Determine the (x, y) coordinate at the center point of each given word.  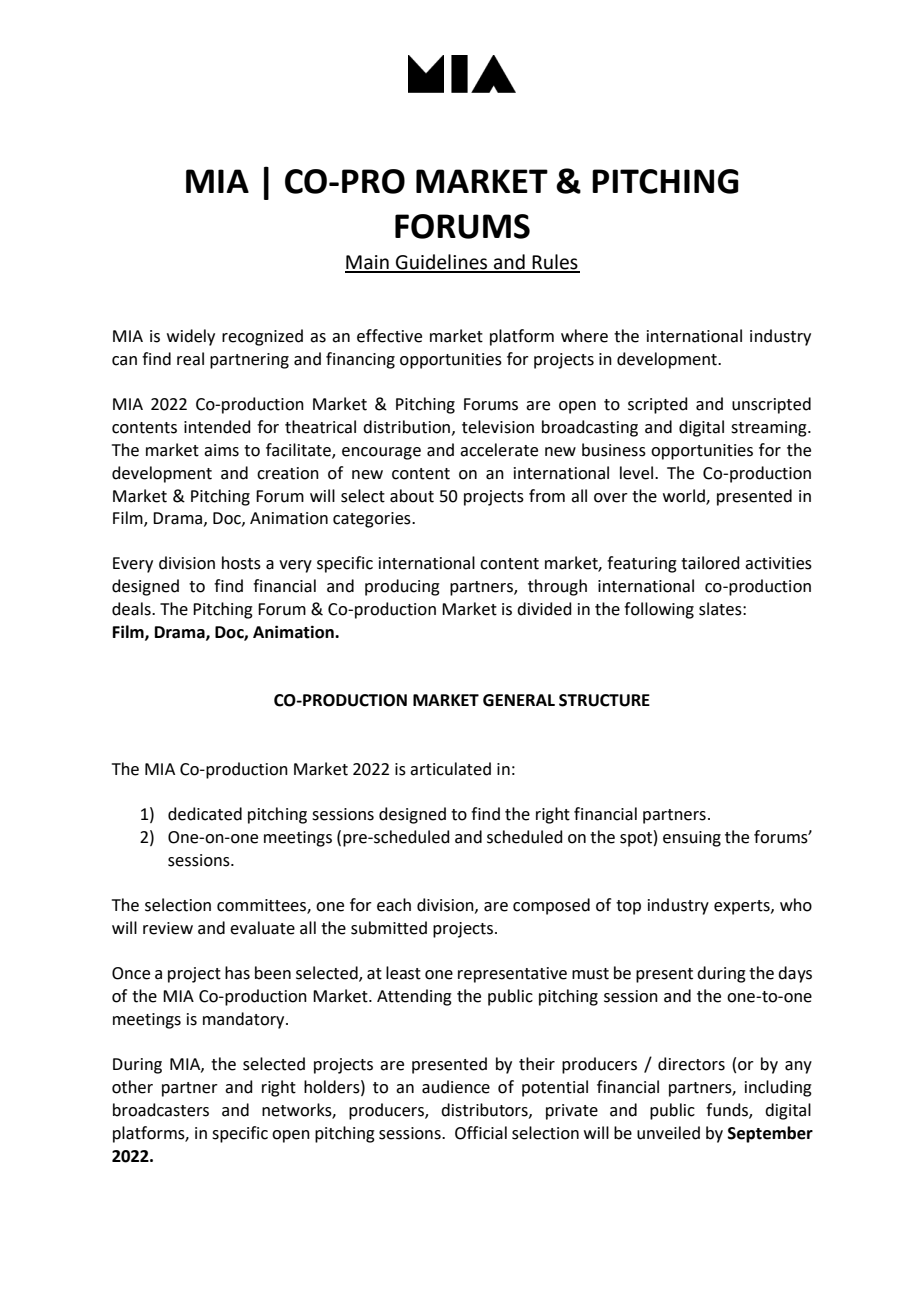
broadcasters (161, 1110)
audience (456, 1087)
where (584, 336)
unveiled (668, 1133)
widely (191, 337)
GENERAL (519, 700)
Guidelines (442, 263)
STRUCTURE (604, 700)
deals (132, 609)
